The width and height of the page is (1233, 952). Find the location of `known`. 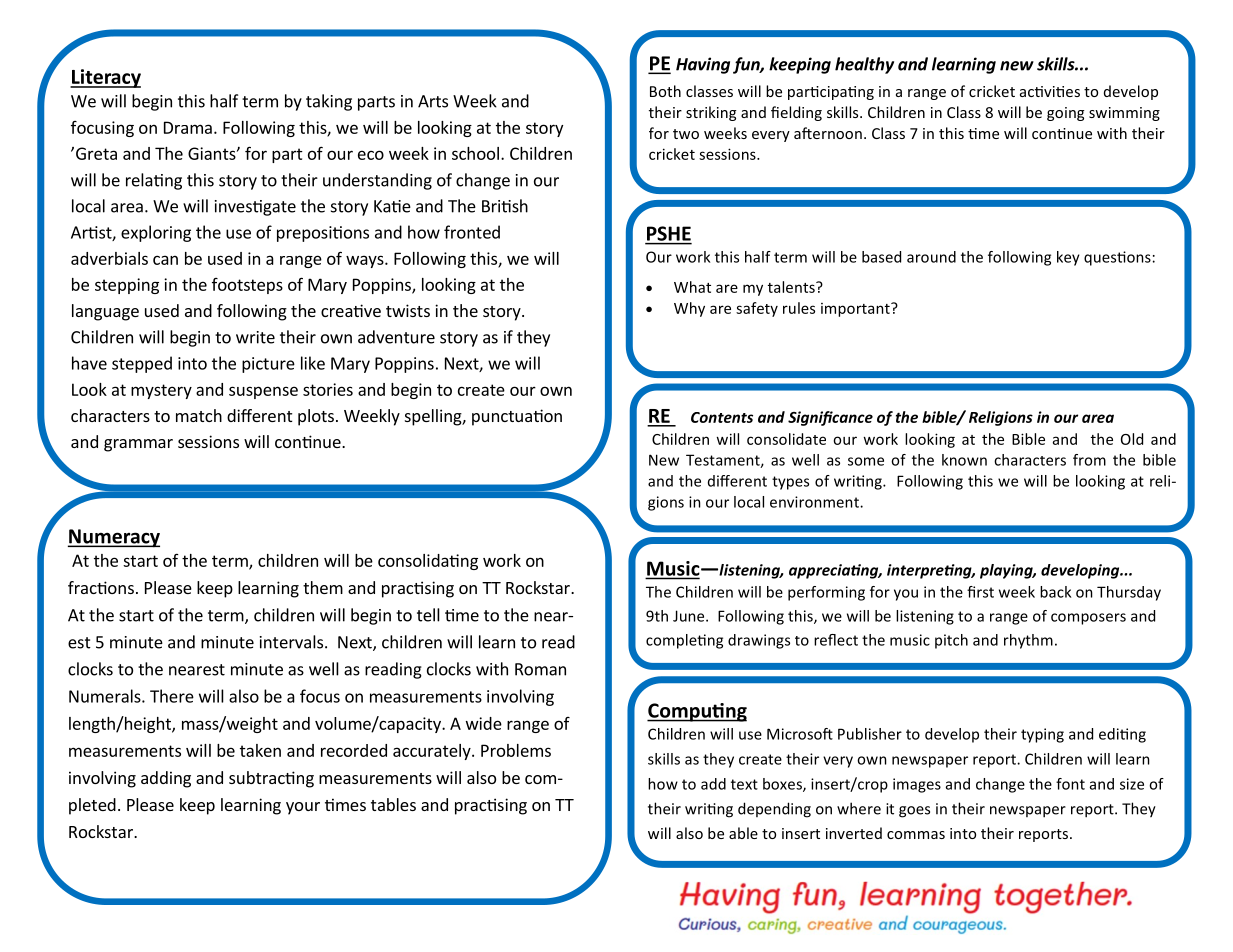

known is located at coordinates (964, 460).
